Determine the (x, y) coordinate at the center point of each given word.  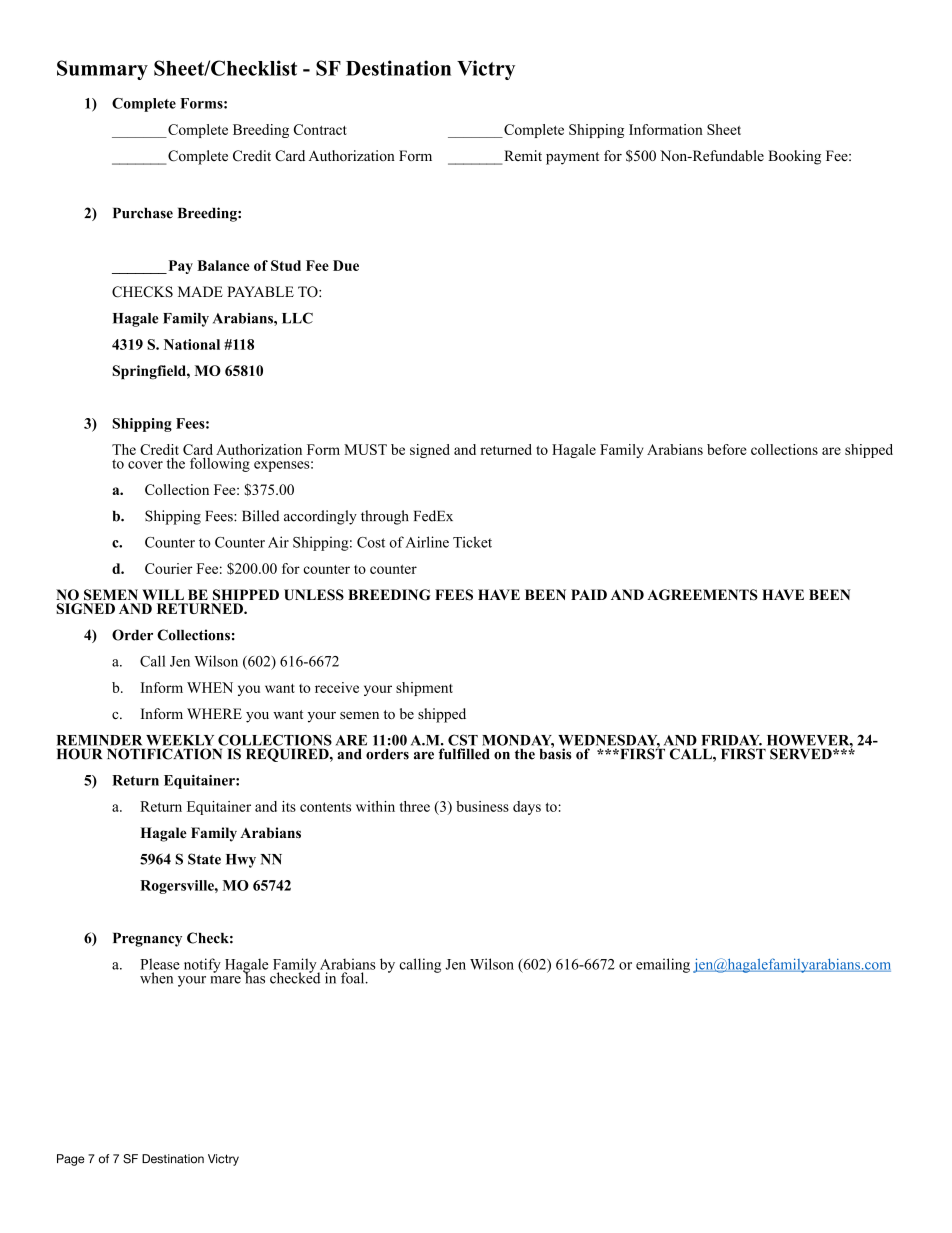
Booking (794, 157)
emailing (663, 965)
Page (71, 1160)
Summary (102, 70)
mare (225, 980)
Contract (320, 129)
